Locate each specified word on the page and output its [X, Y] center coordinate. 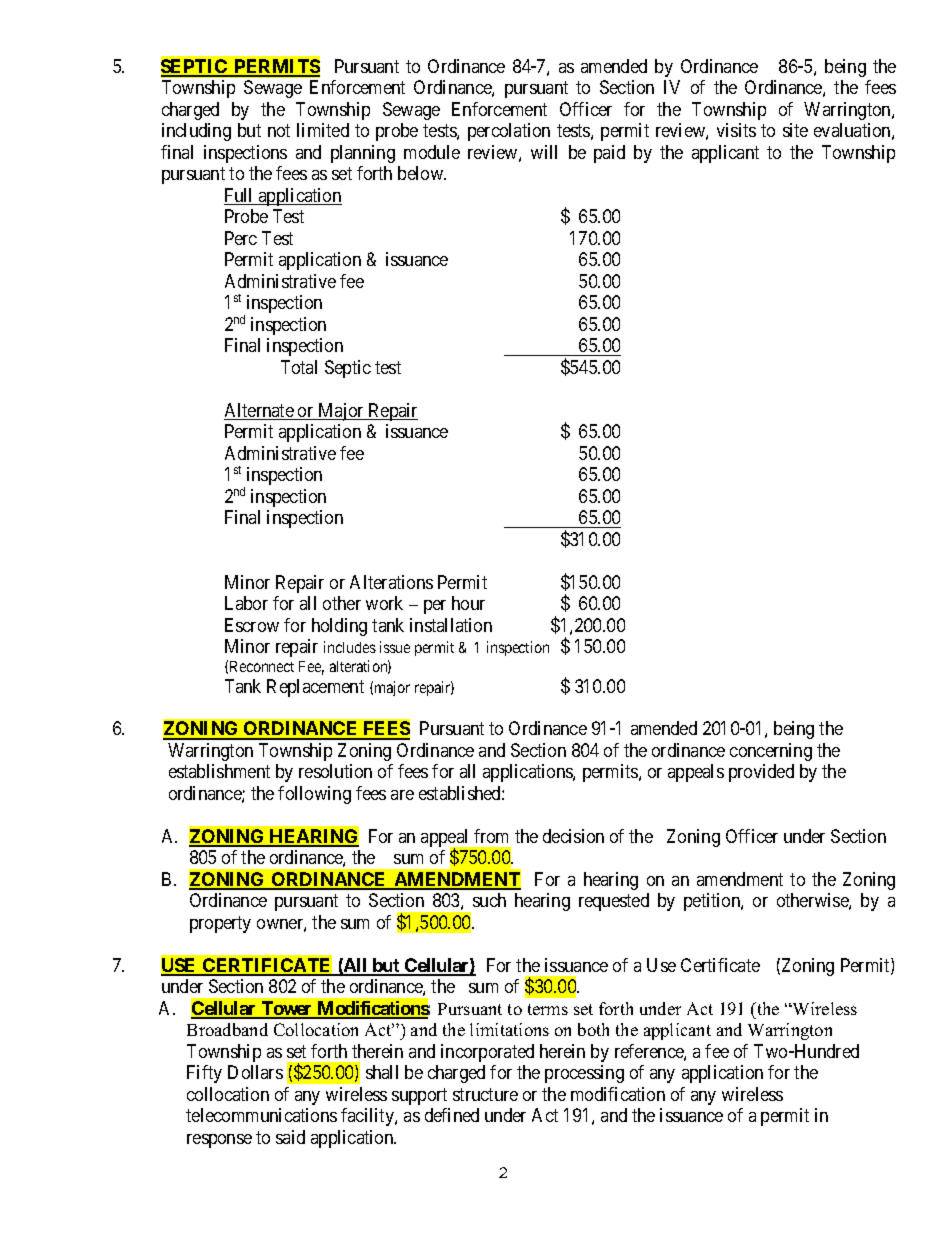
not [279, 131]
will [544, 152]
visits [736, 130]
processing [584, 1074]
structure [485, 1094]
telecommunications [261, 1115]
